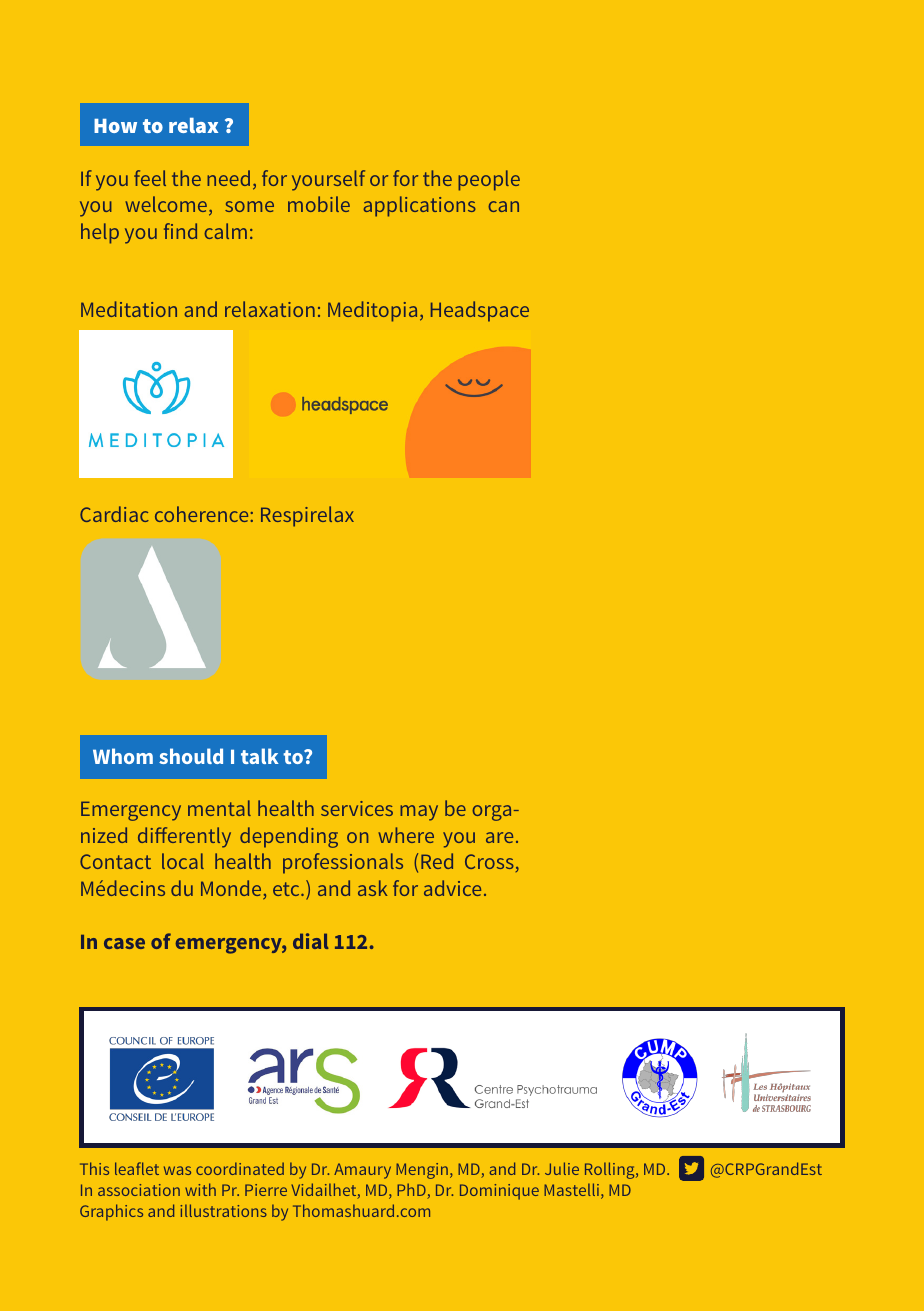 The width and height of the image is (924, 1311). I want to click on Amaury, so click(362, 1171).
